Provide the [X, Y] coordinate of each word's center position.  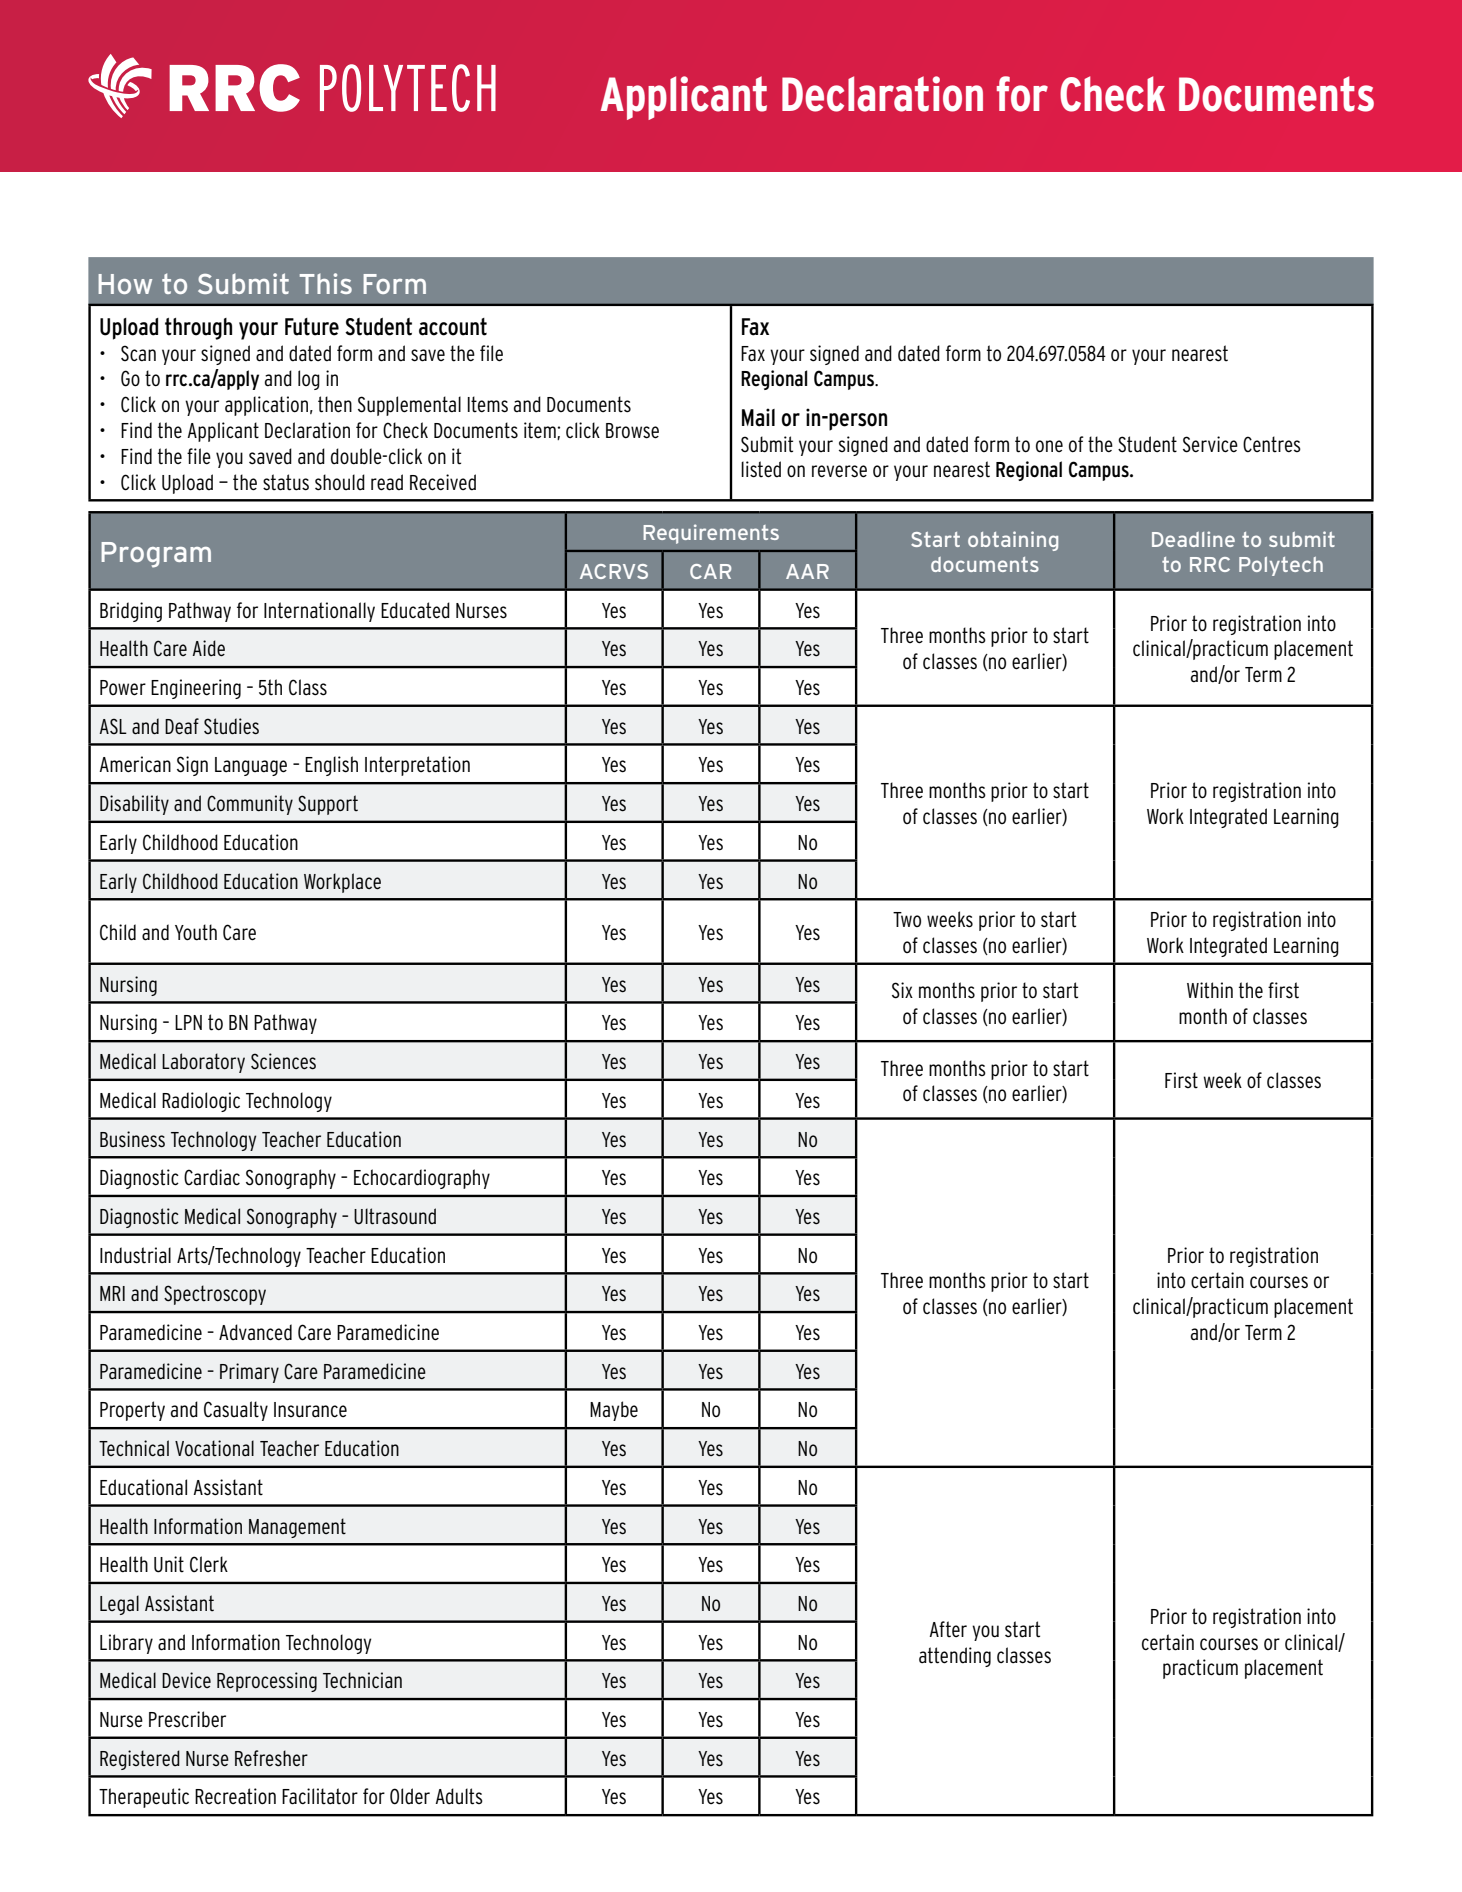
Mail [758, 417]
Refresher [271, 1758]
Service [1210, 444]
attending [955, 1657]
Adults [459, 1796]
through [198, 329]
